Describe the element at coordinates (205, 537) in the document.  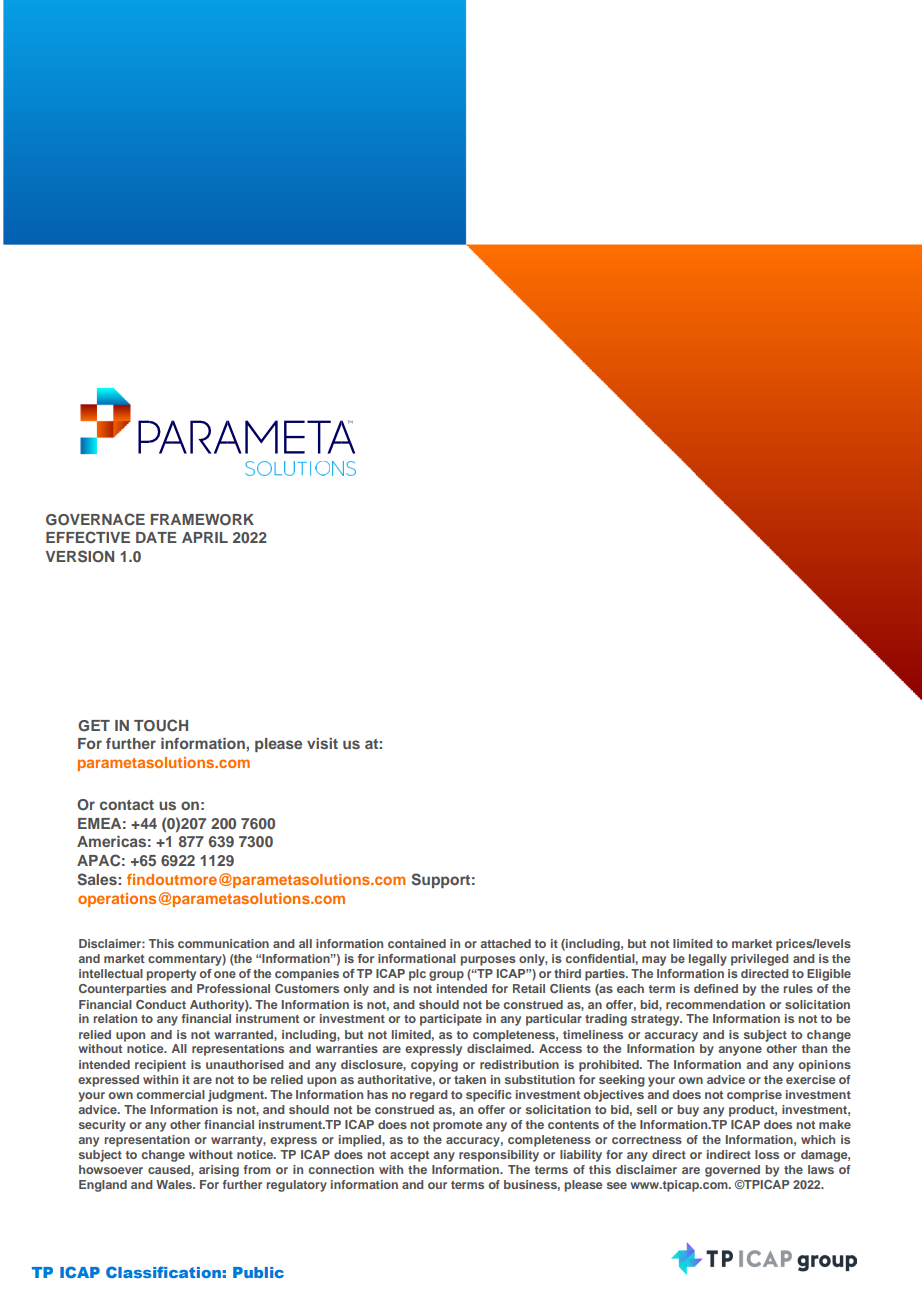
I see `APRIL` at that location.
